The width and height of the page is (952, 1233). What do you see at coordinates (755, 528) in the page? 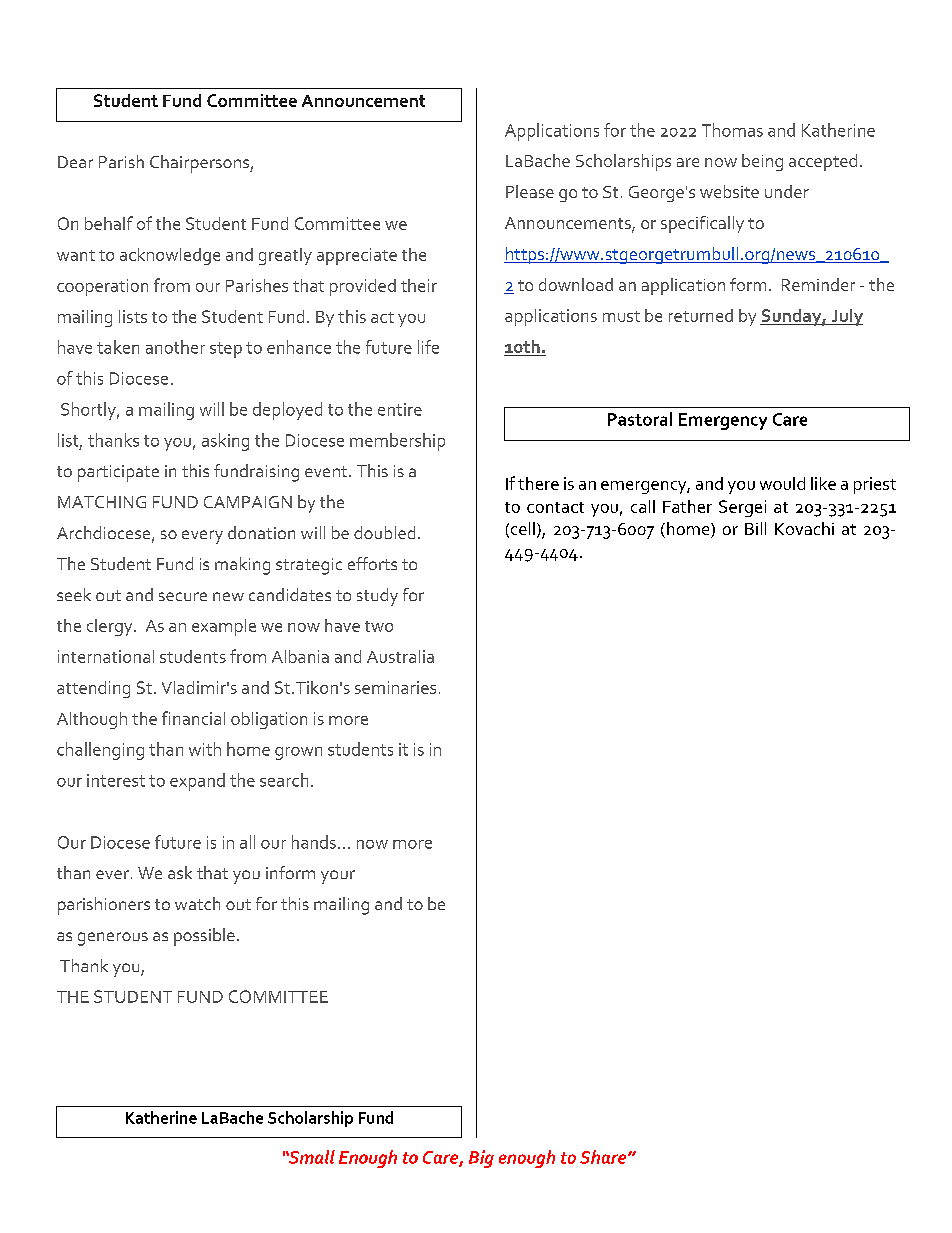
I see `Bill` at bounding box center [755, 528].
